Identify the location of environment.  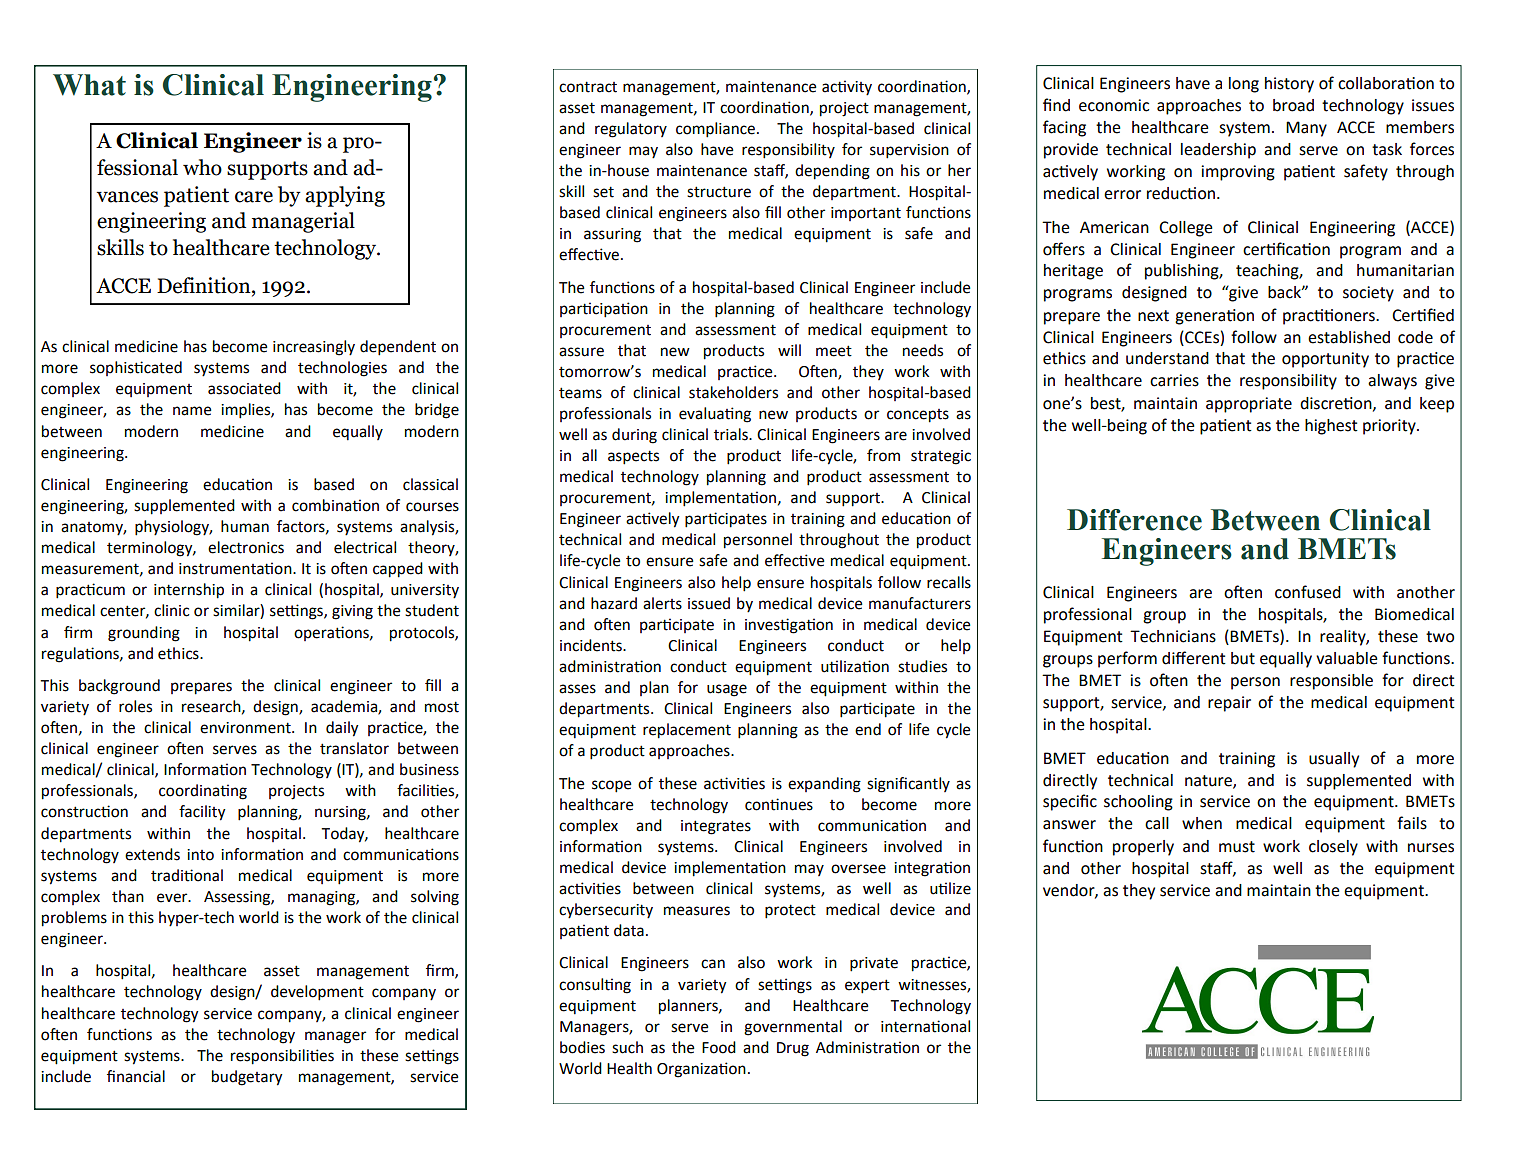
(246, 728).
